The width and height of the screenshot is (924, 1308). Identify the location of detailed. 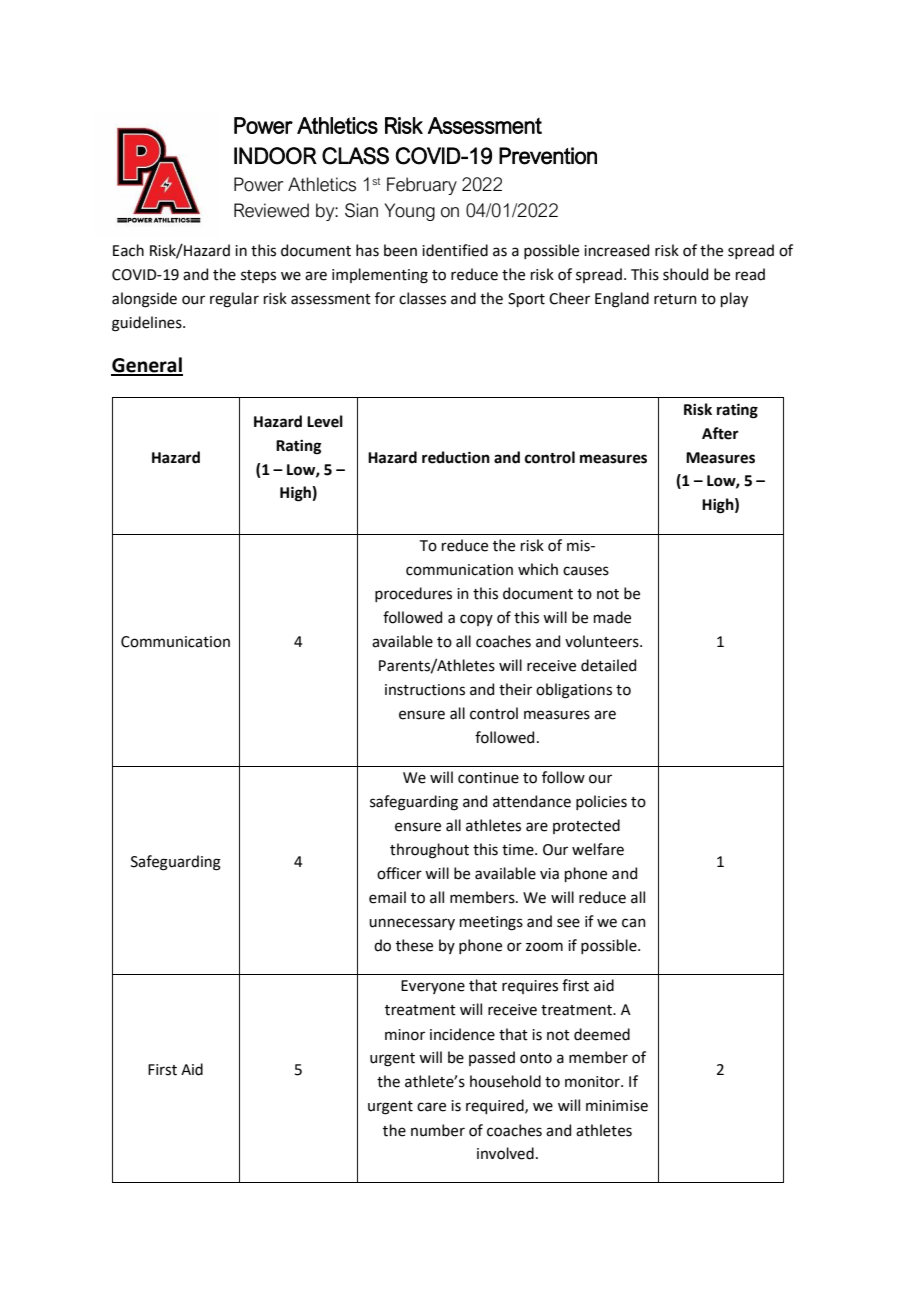
(608, 665).
